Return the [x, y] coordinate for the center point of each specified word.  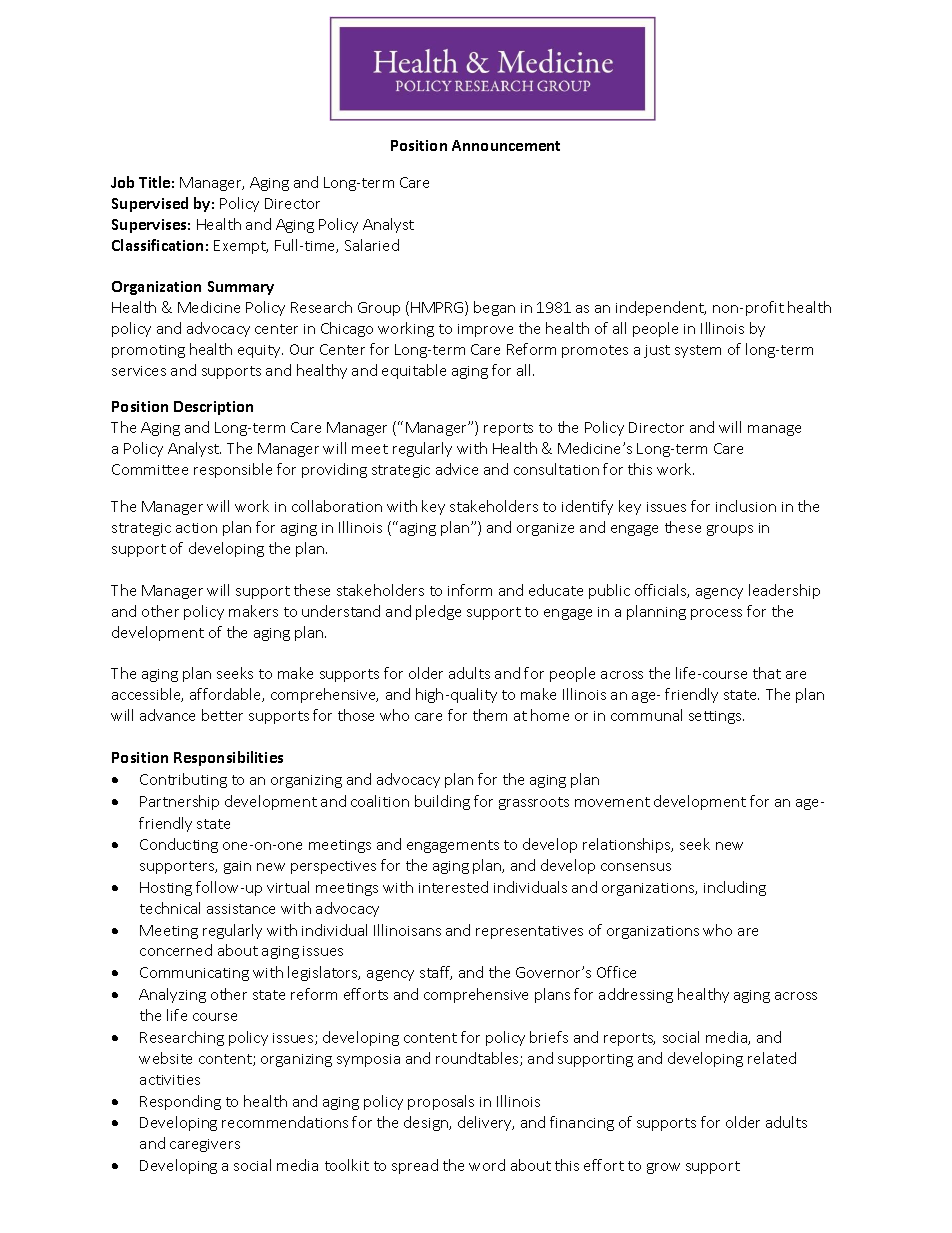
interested [453, 887]
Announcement [506, 145]
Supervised [150, 204]
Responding [180, 1102]
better [222, 715]
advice [457, 469]
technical [170, 908]
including [735, 888]
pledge [438, 612]
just [657, 351]
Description [213, 408]
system [698, 351]
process [716, 614]
